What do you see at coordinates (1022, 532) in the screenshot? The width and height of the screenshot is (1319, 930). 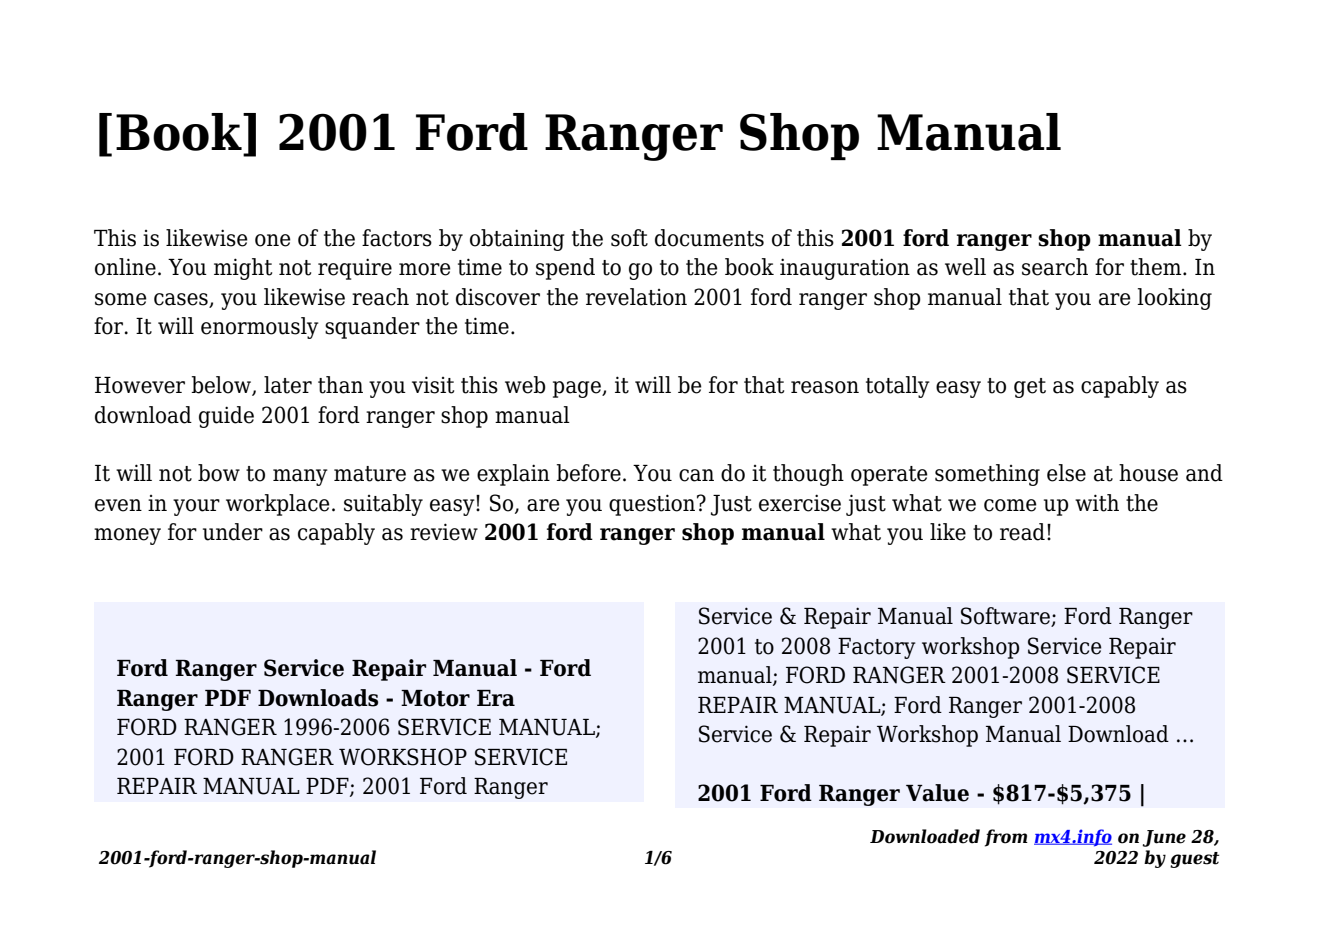 I see `read` at bounding box center [1022, 532].
